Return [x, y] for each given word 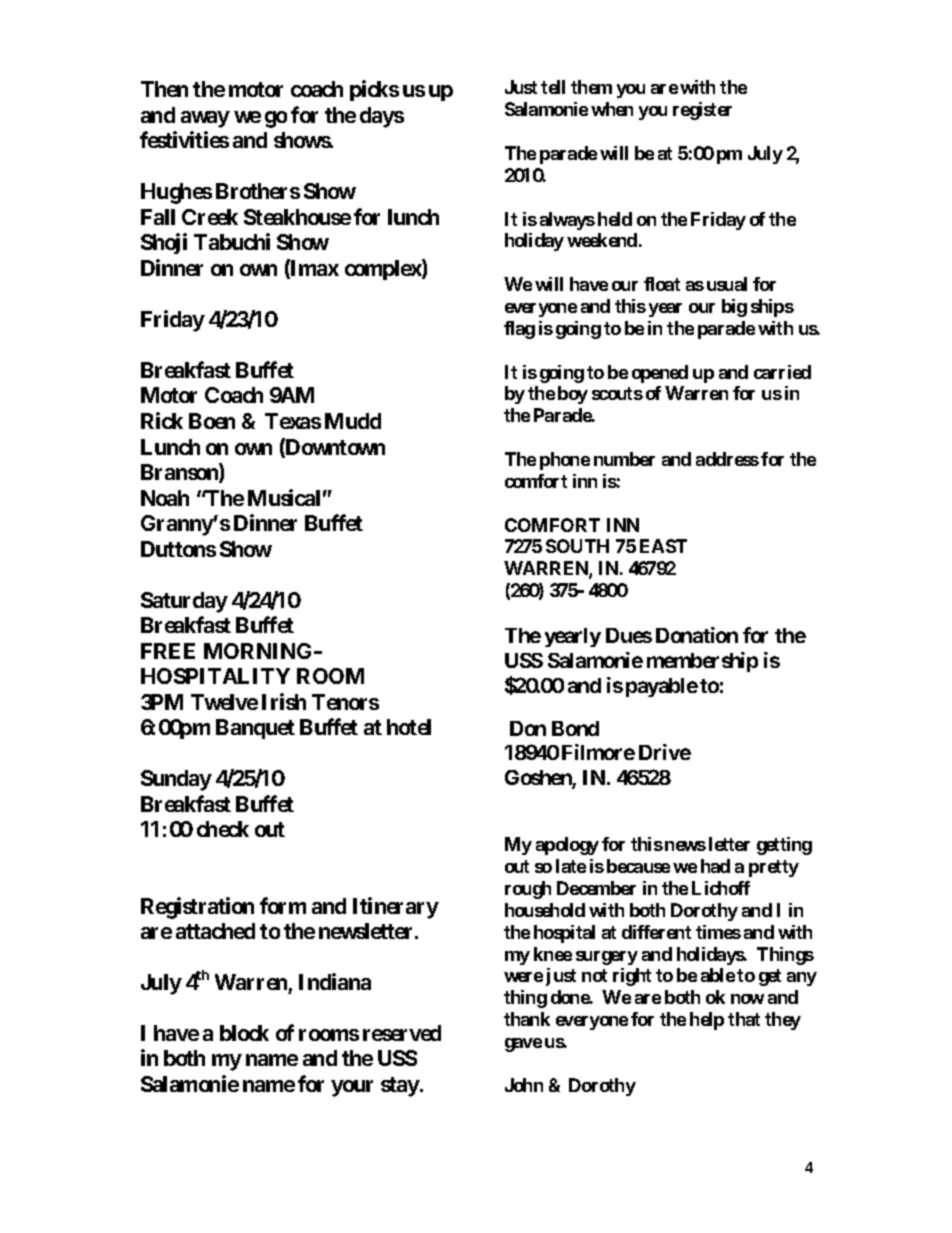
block [244, 1033]
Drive [665, 752]
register [702, 111]
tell [553, 87]
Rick [162, 420]
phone [565, 461]
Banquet [255, 729]
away [205, 119]
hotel [409, 727]
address [727, 459]
